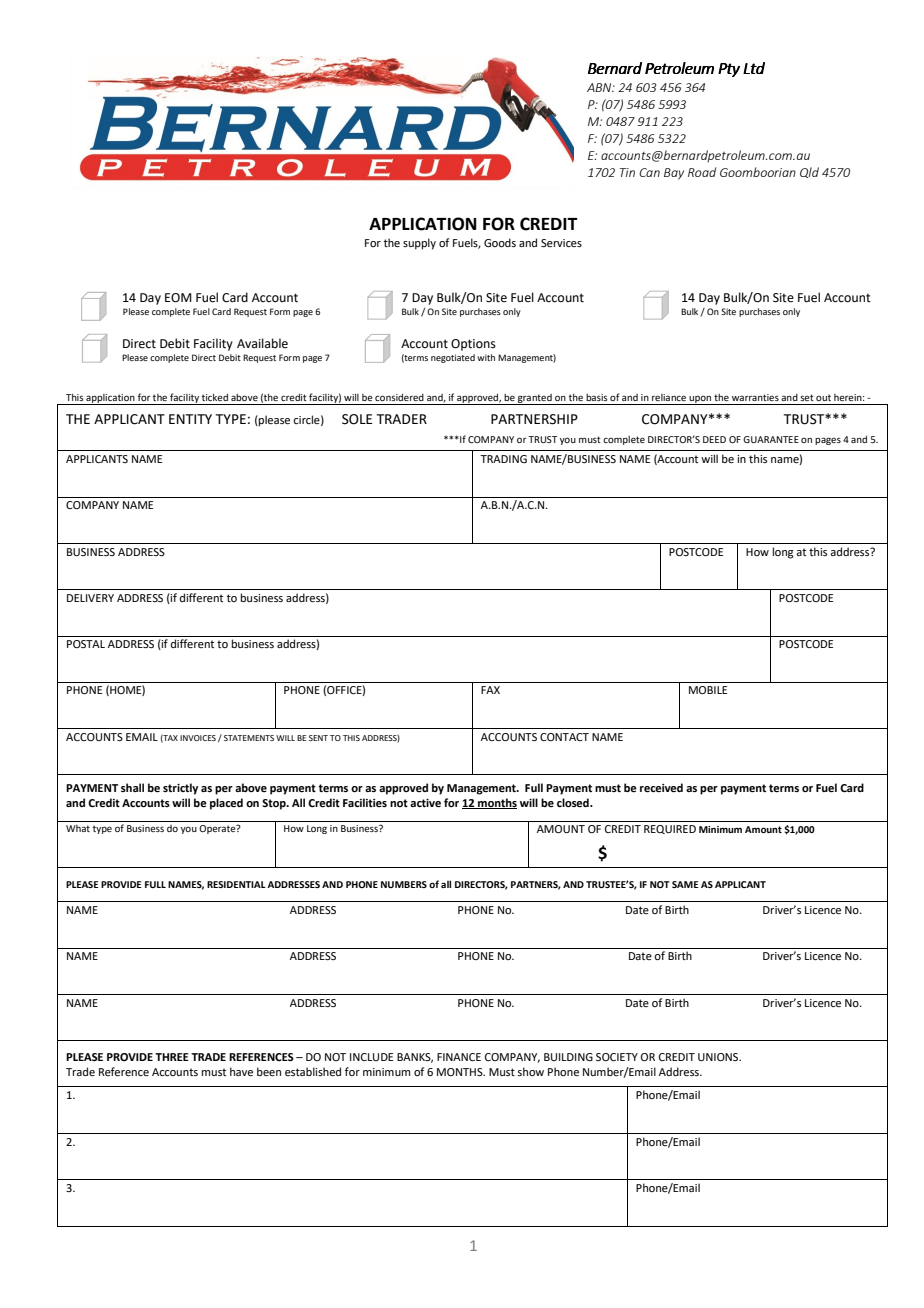 The image size is (924, 1308). Describe the element at coordinates (503, 459) in the image. I see `TRADING` at that location.
